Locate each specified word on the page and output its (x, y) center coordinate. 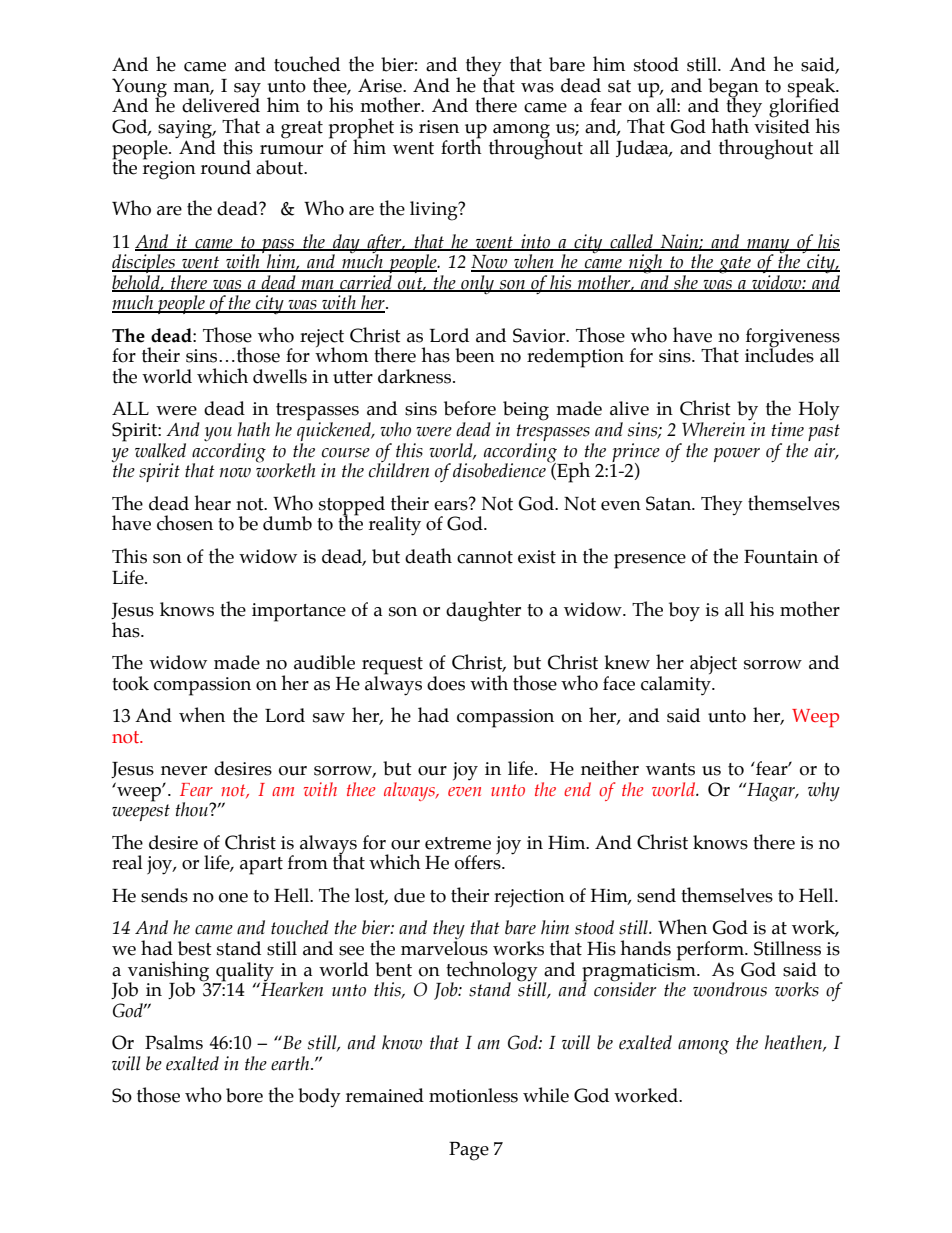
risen (439, 127)
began (733, 89)
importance (299, 612)
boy (684, 612)
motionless (473, 1095)
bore (244, 1095)
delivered (221, 104)
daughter (483, 611)
